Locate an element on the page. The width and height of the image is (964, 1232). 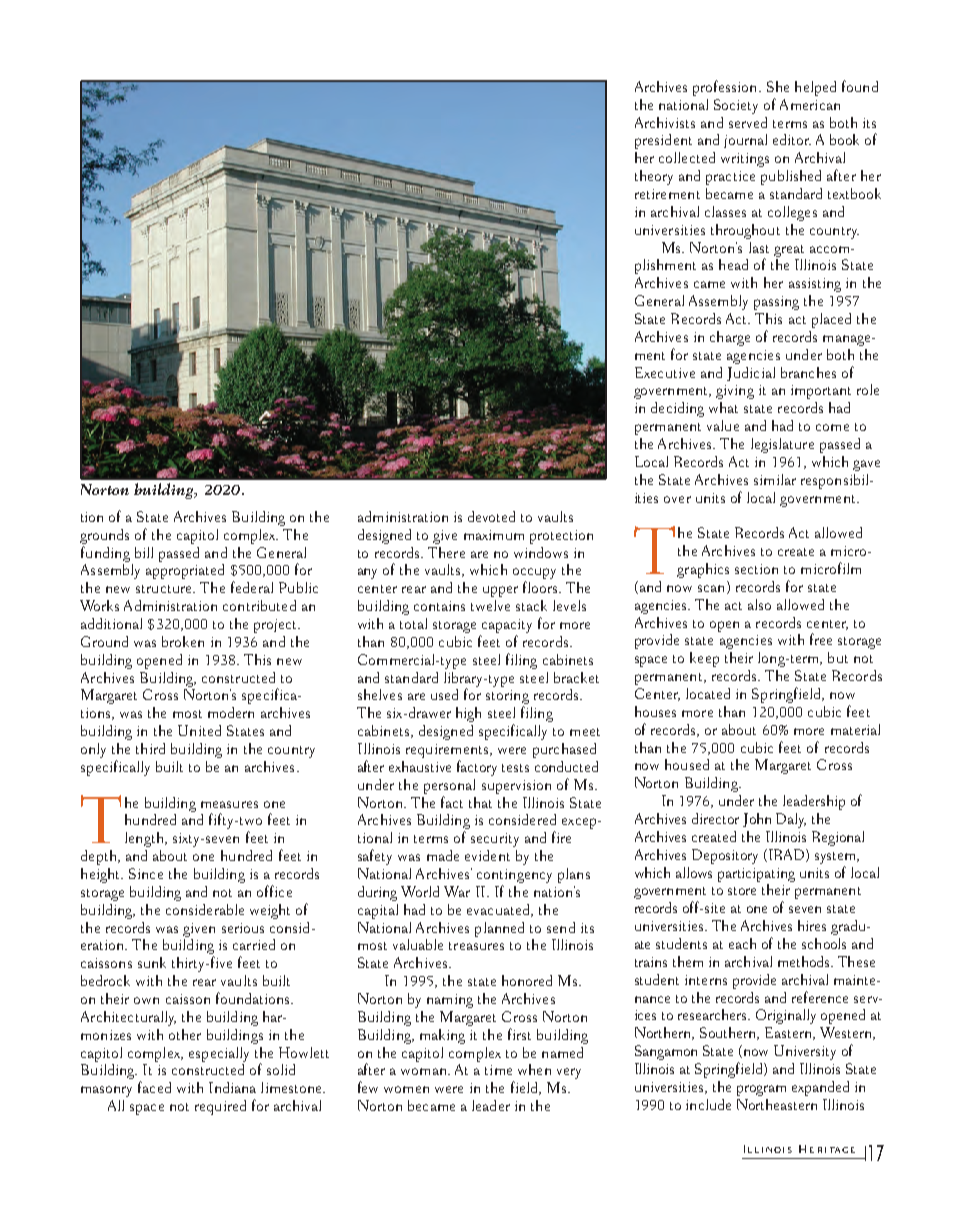
time is located at coordinates (498, 1070).
